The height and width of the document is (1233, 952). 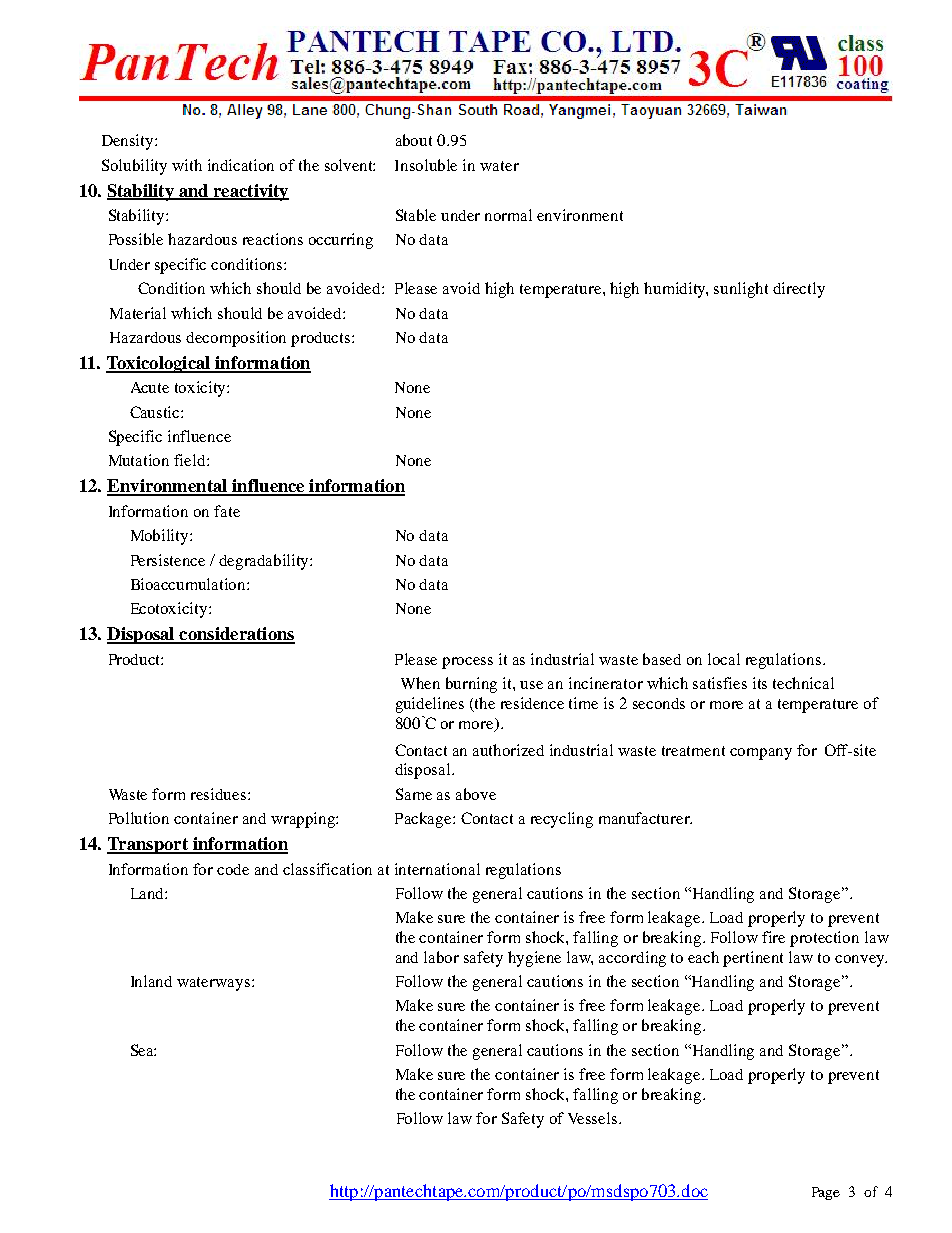 I want to click on process, so click(x=467, y=663).
